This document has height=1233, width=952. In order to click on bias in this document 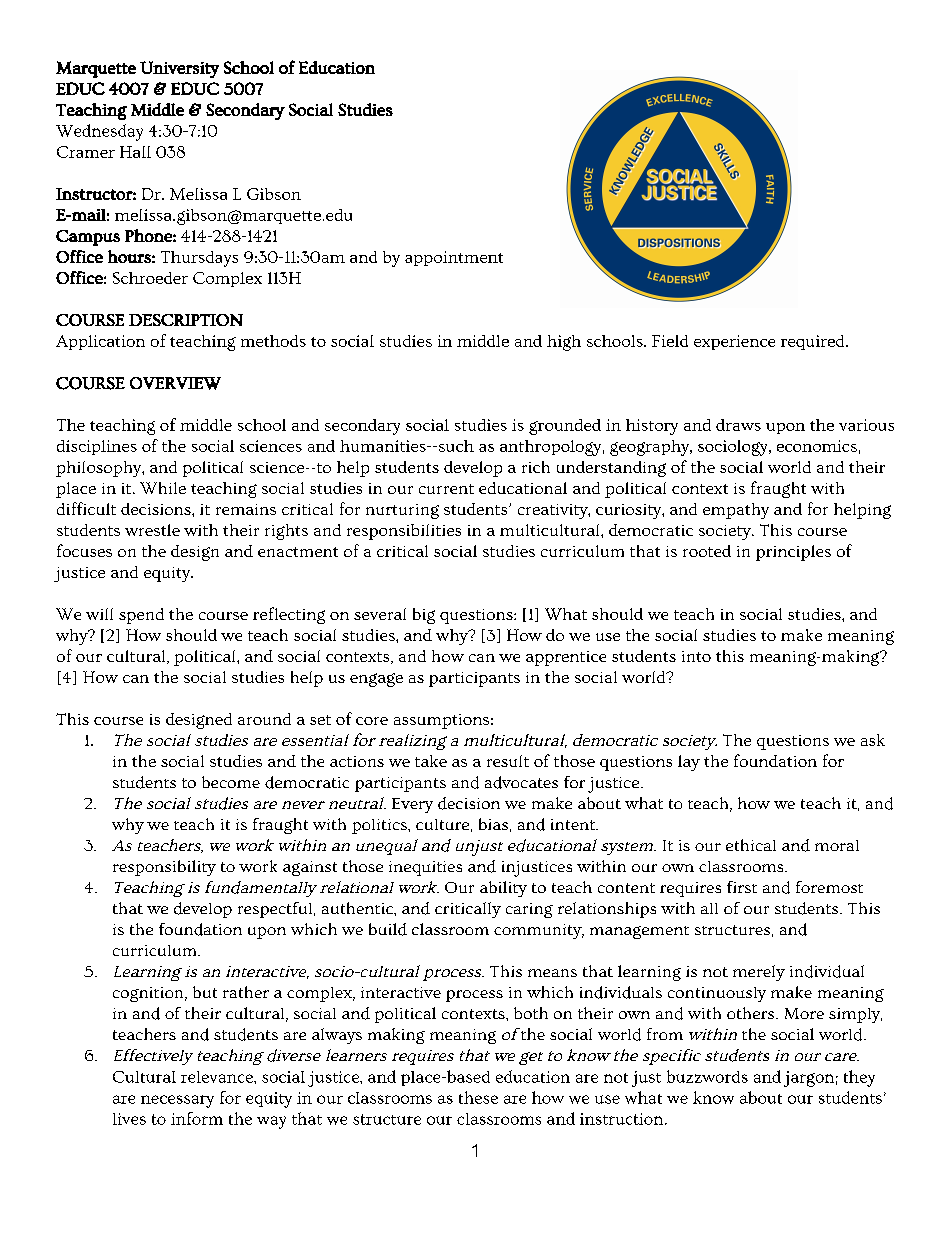, I will do `click(493, 824)`.
